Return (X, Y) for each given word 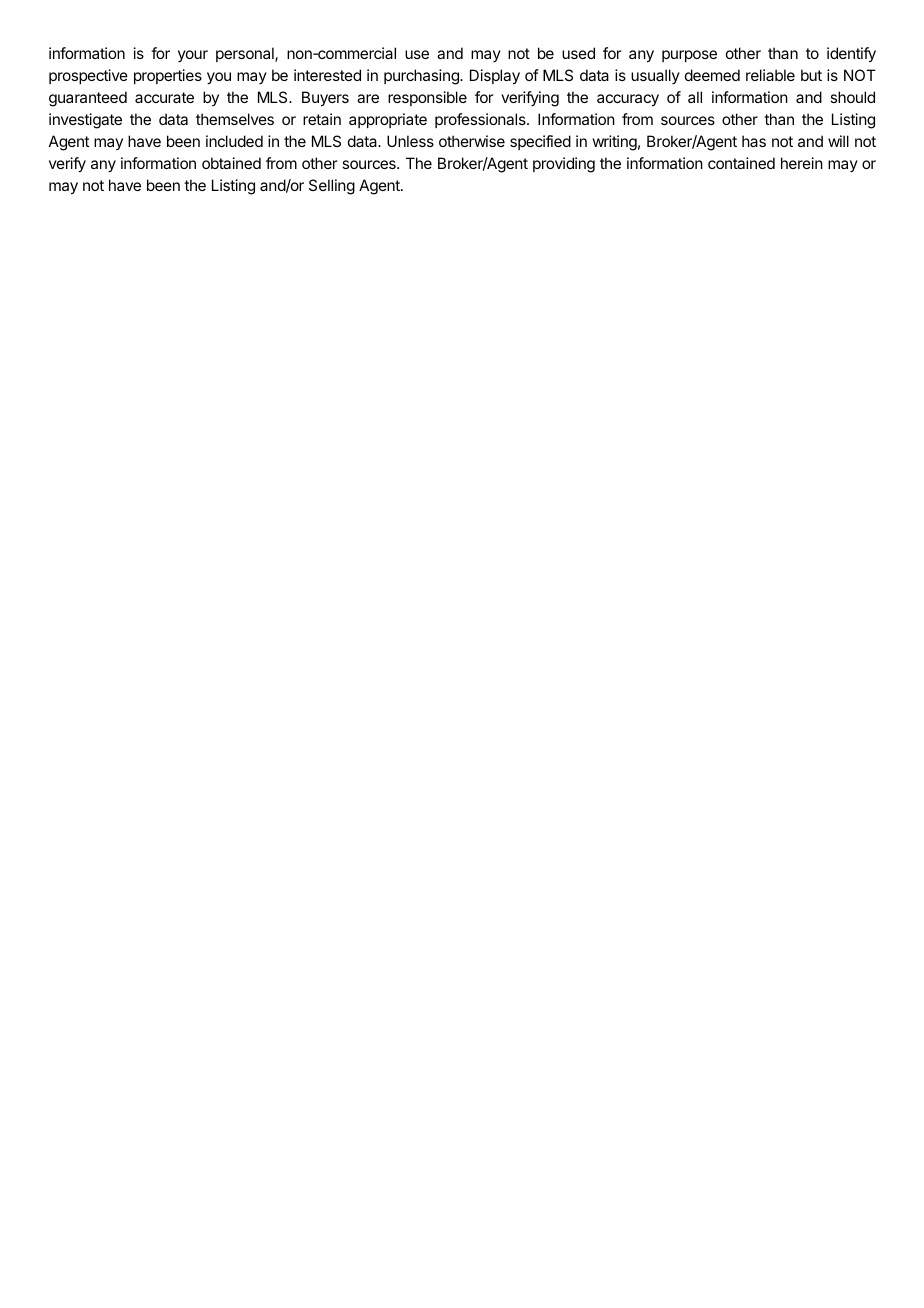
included (234, 141)
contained (741, 163)
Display (495, 77)
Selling (332, 187)
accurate (164, 97)
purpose (689, 56)
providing (564, 165)
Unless (410, 141)
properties (168, 76)
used (578, 53)
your (193, 56)
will (838, 141)
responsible (427, 98)
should (852, 97)
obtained (231, 163)
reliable (770, 75)
